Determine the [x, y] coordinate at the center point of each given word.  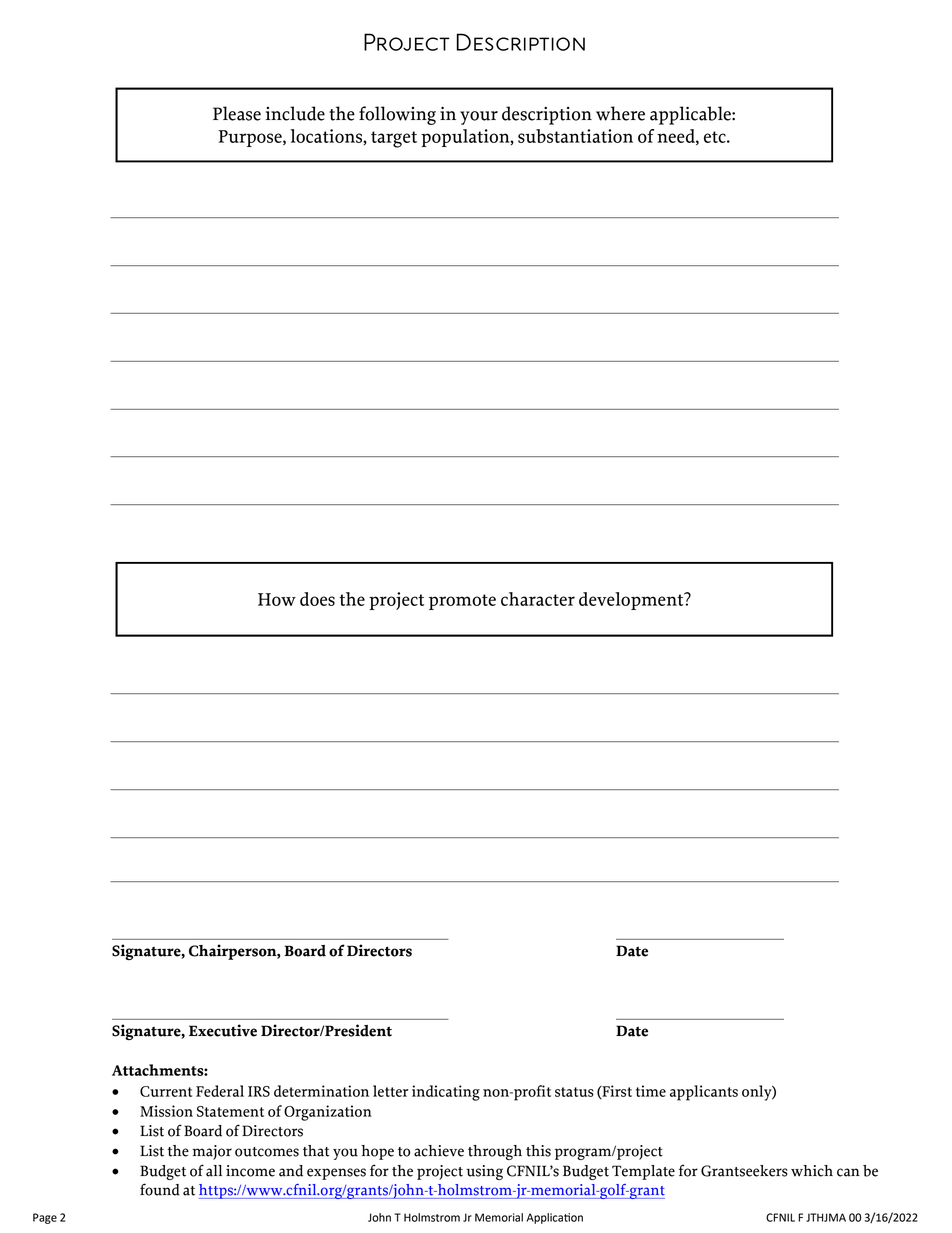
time [651, 1091]
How [277, 599]
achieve [439, 1151]
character [538, 599]
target [394, 139]
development [632, 601]
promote [462, 602]
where [620, 113]
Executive [223, 1030]
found [160, 1189]
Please [237, 113]
